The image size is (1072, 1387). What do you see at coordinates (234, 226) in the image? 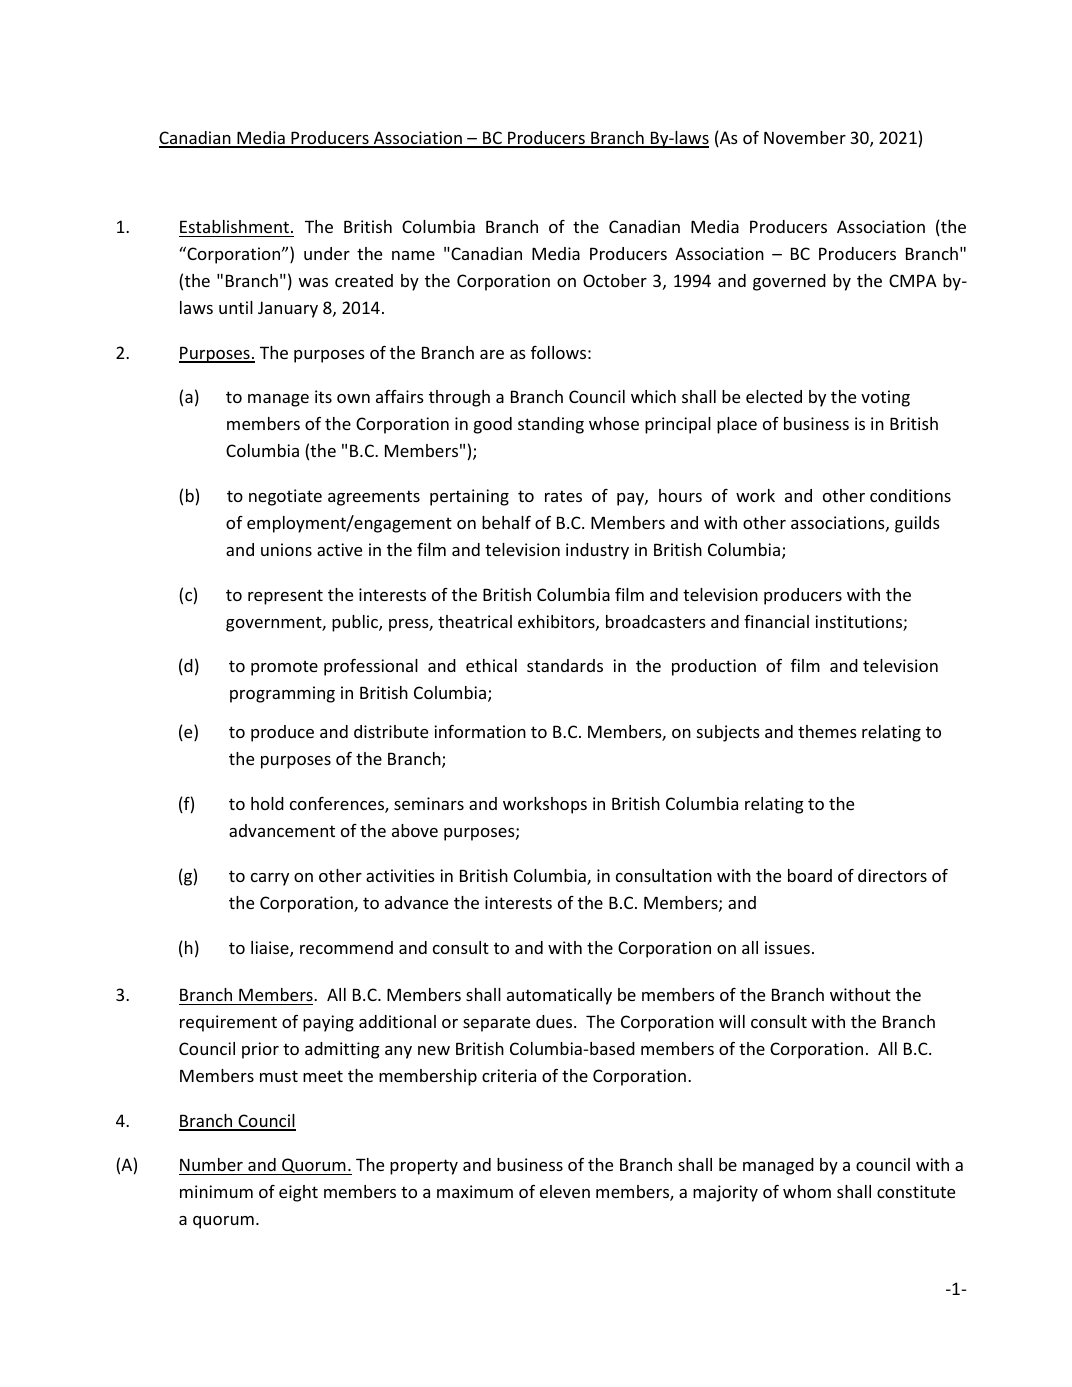
I see `Establishment` at bounding box center [234, 226].
